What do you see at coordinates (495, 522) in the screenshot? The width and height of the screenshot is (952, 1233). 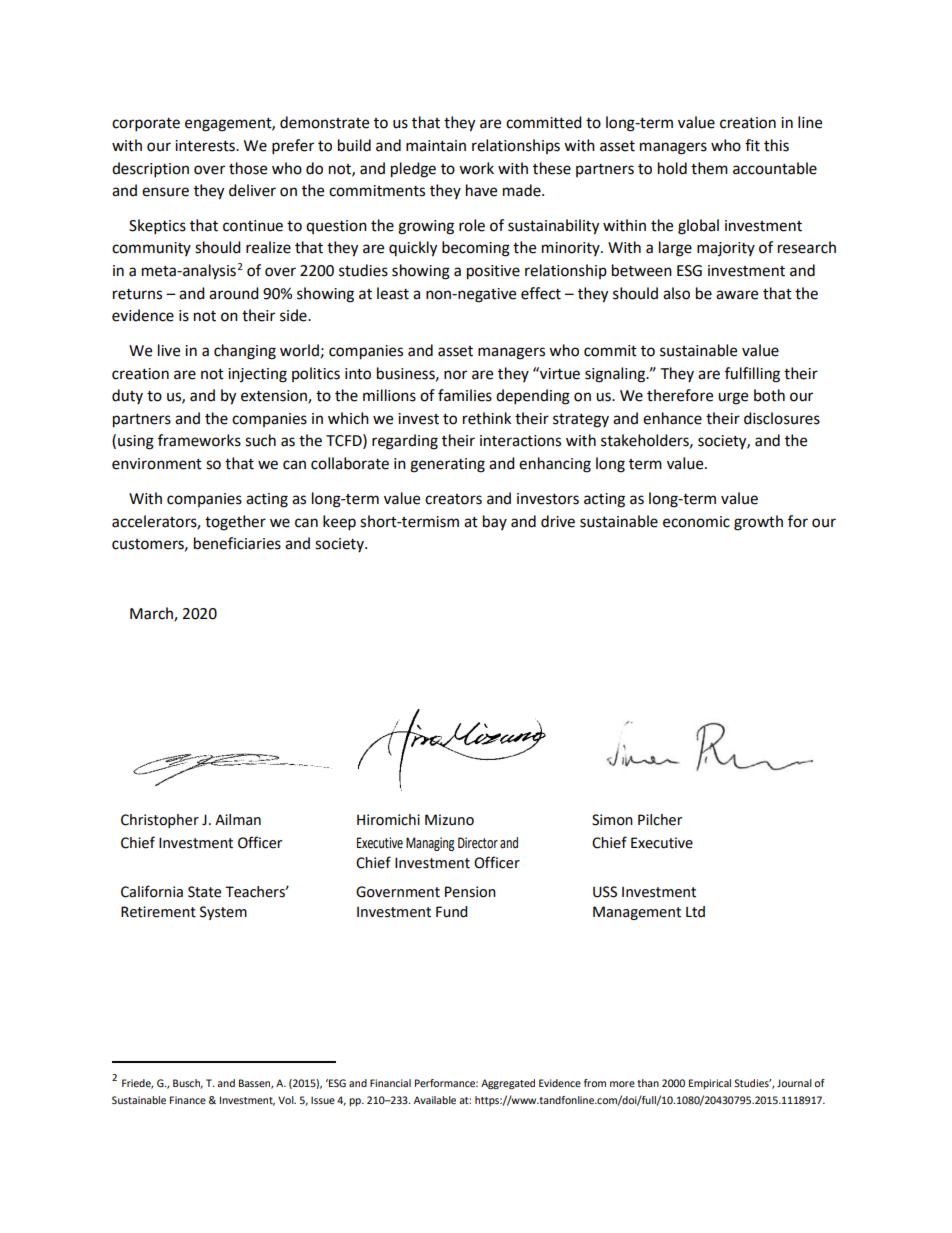 I see `bay` at bounding box center [495, 522].
